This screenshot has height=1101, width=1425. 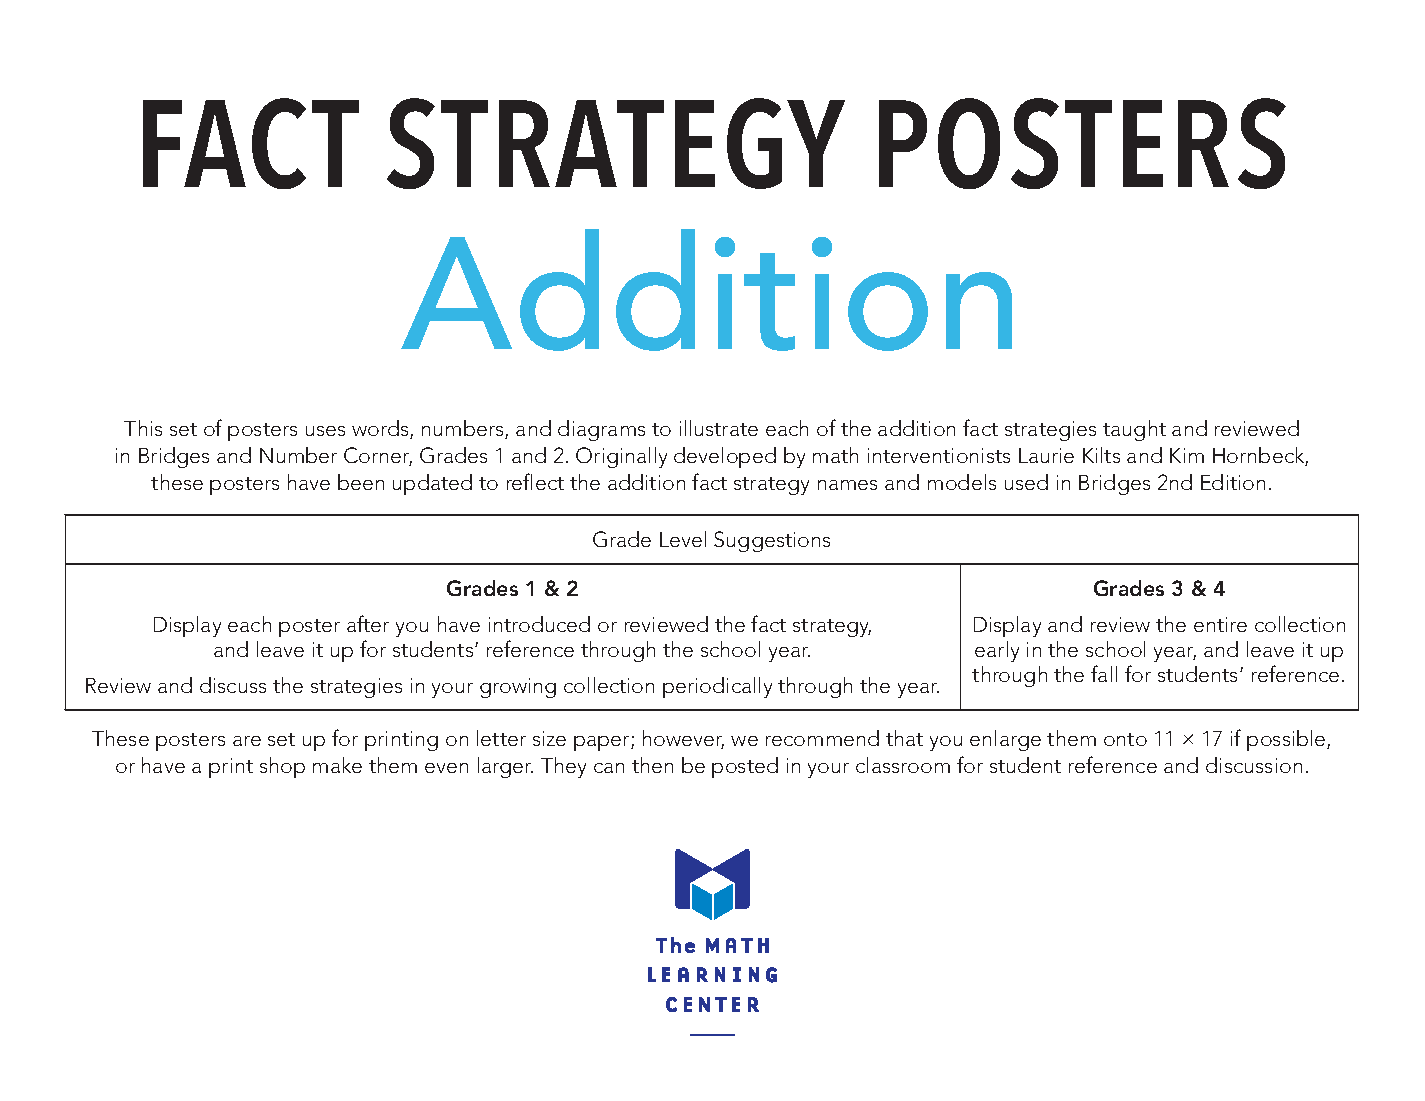 What do you see at coordinates (518, 688) in the screenshot?
I see `growing` at bounding box center [518, 688].
